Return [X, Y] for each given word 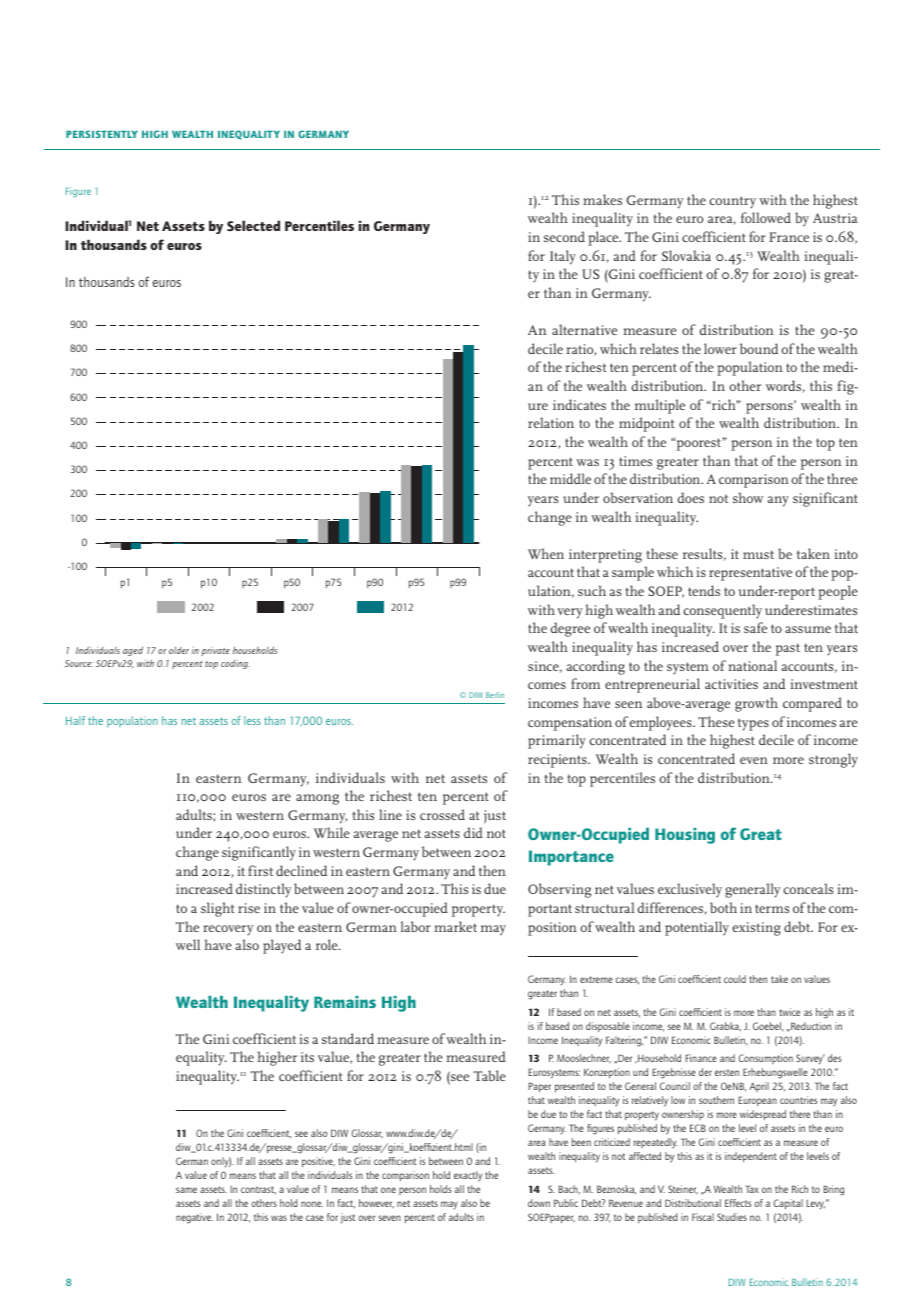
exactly [468, 1176]
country [733, 202]
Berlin [495, 695]
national [752, 665]
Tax [752, 1189]
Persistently [102, 134]
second [564, 236]
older [179, 650]
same [186, 1190]
